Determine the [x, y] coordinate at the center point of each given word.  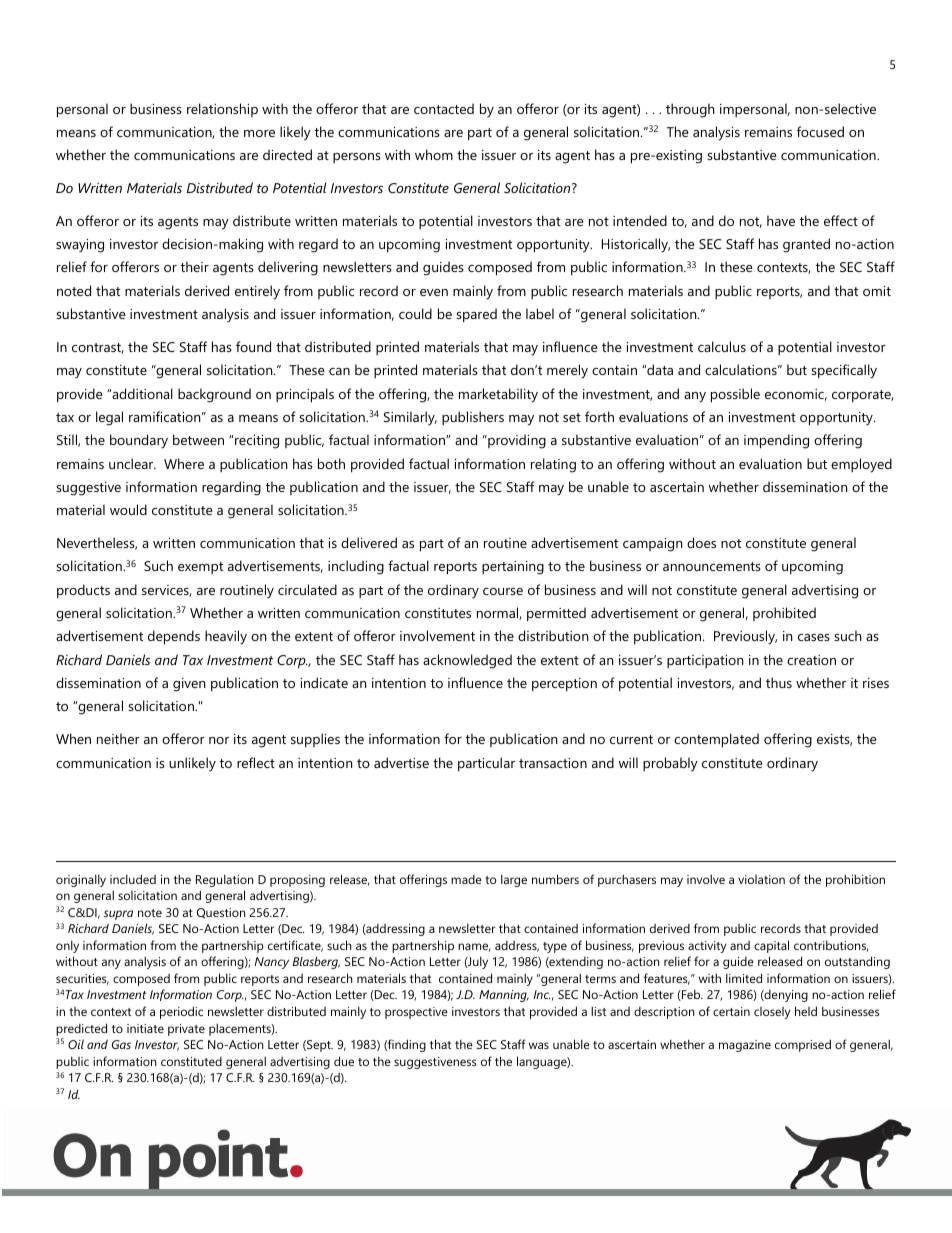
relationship [222, 110]
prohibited [784, 614]
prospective [416, 1013]
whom [434, 154]
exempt [200, 568]
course [503, 591]
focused [820, 131]
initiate [145, 1028]
